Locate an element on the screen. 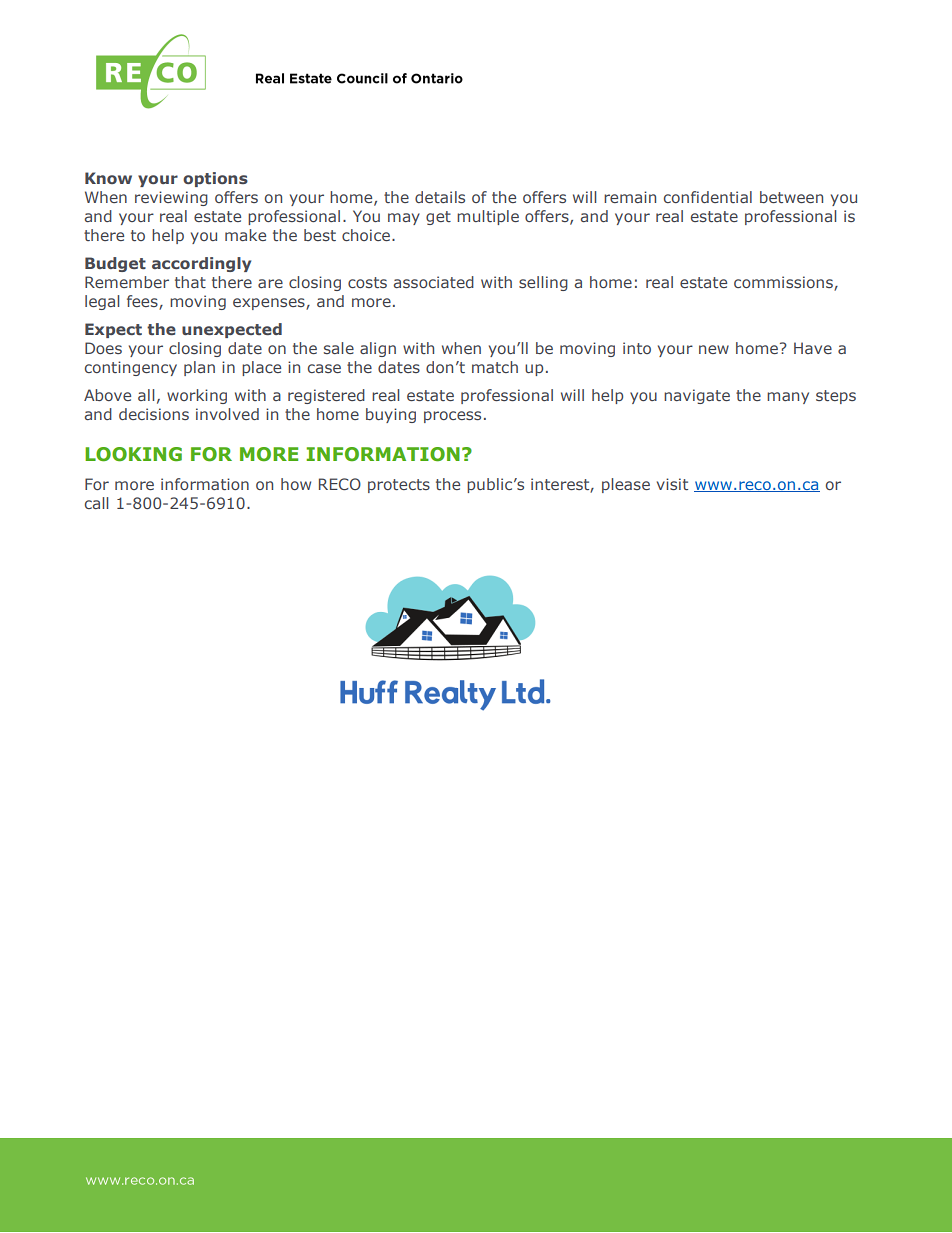  visit is located at coordinates (672, 484).
